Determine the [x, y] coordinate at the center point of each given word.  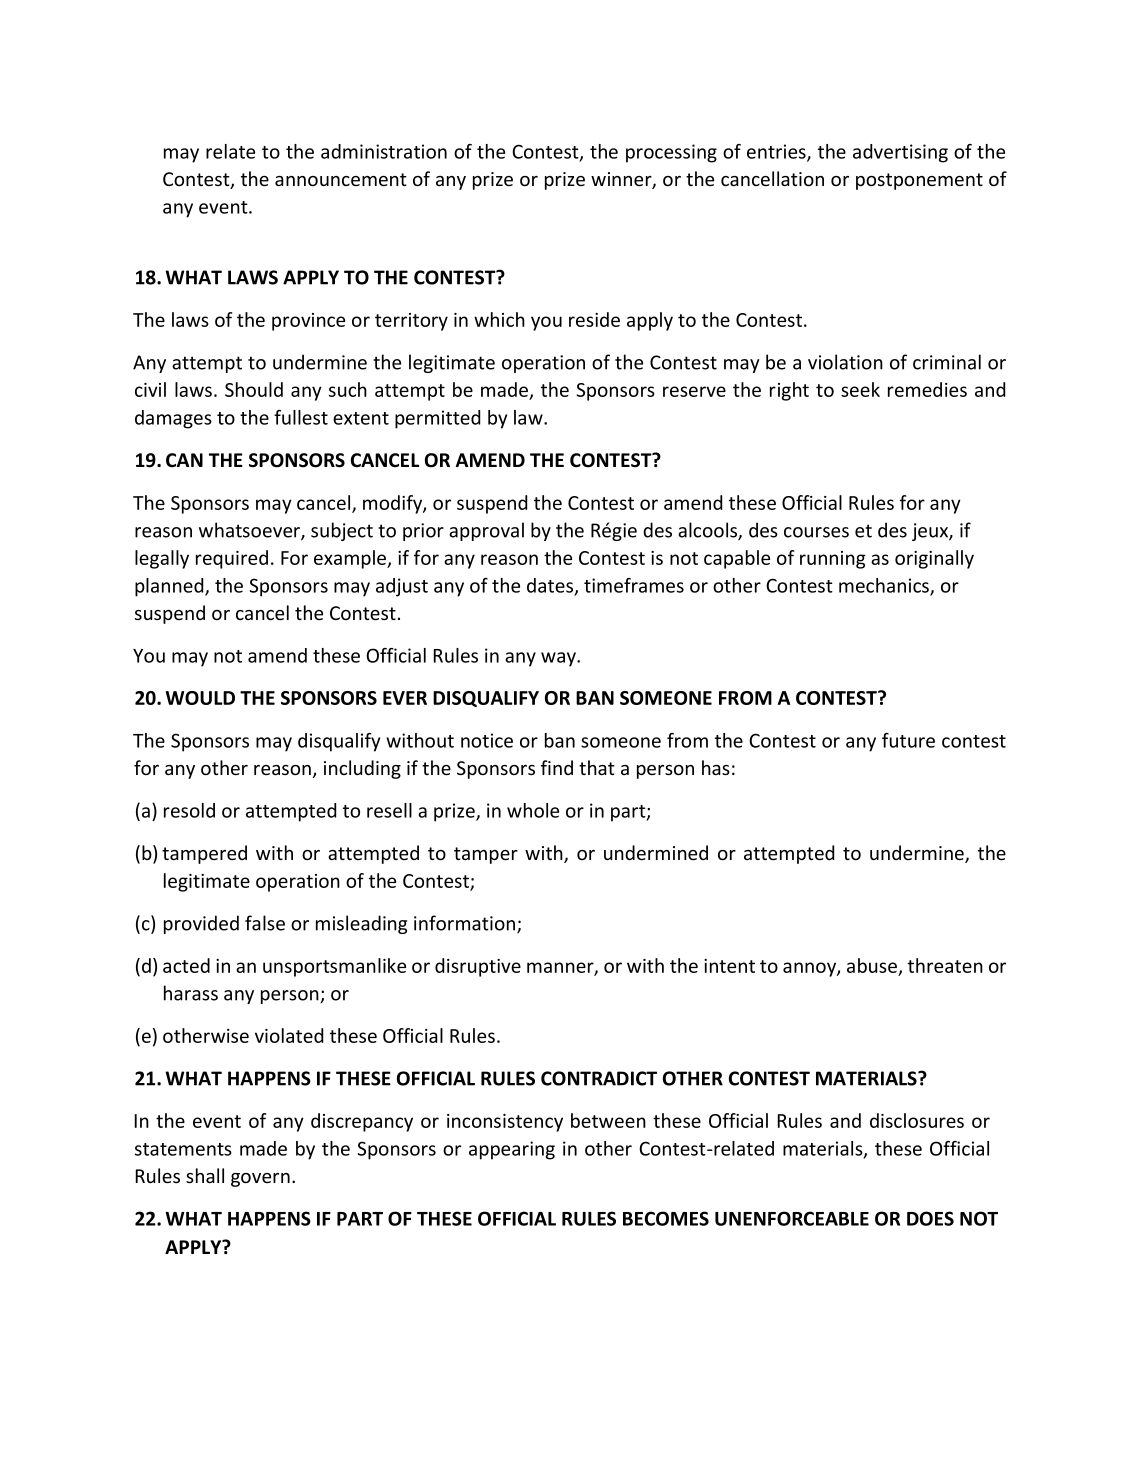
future [908, 740]
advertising [900, 153]
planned [170, 587]
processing [671, 153]
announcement [341, 179]
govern [260, 1180]
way [559, 659]
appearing [512, 1150]
